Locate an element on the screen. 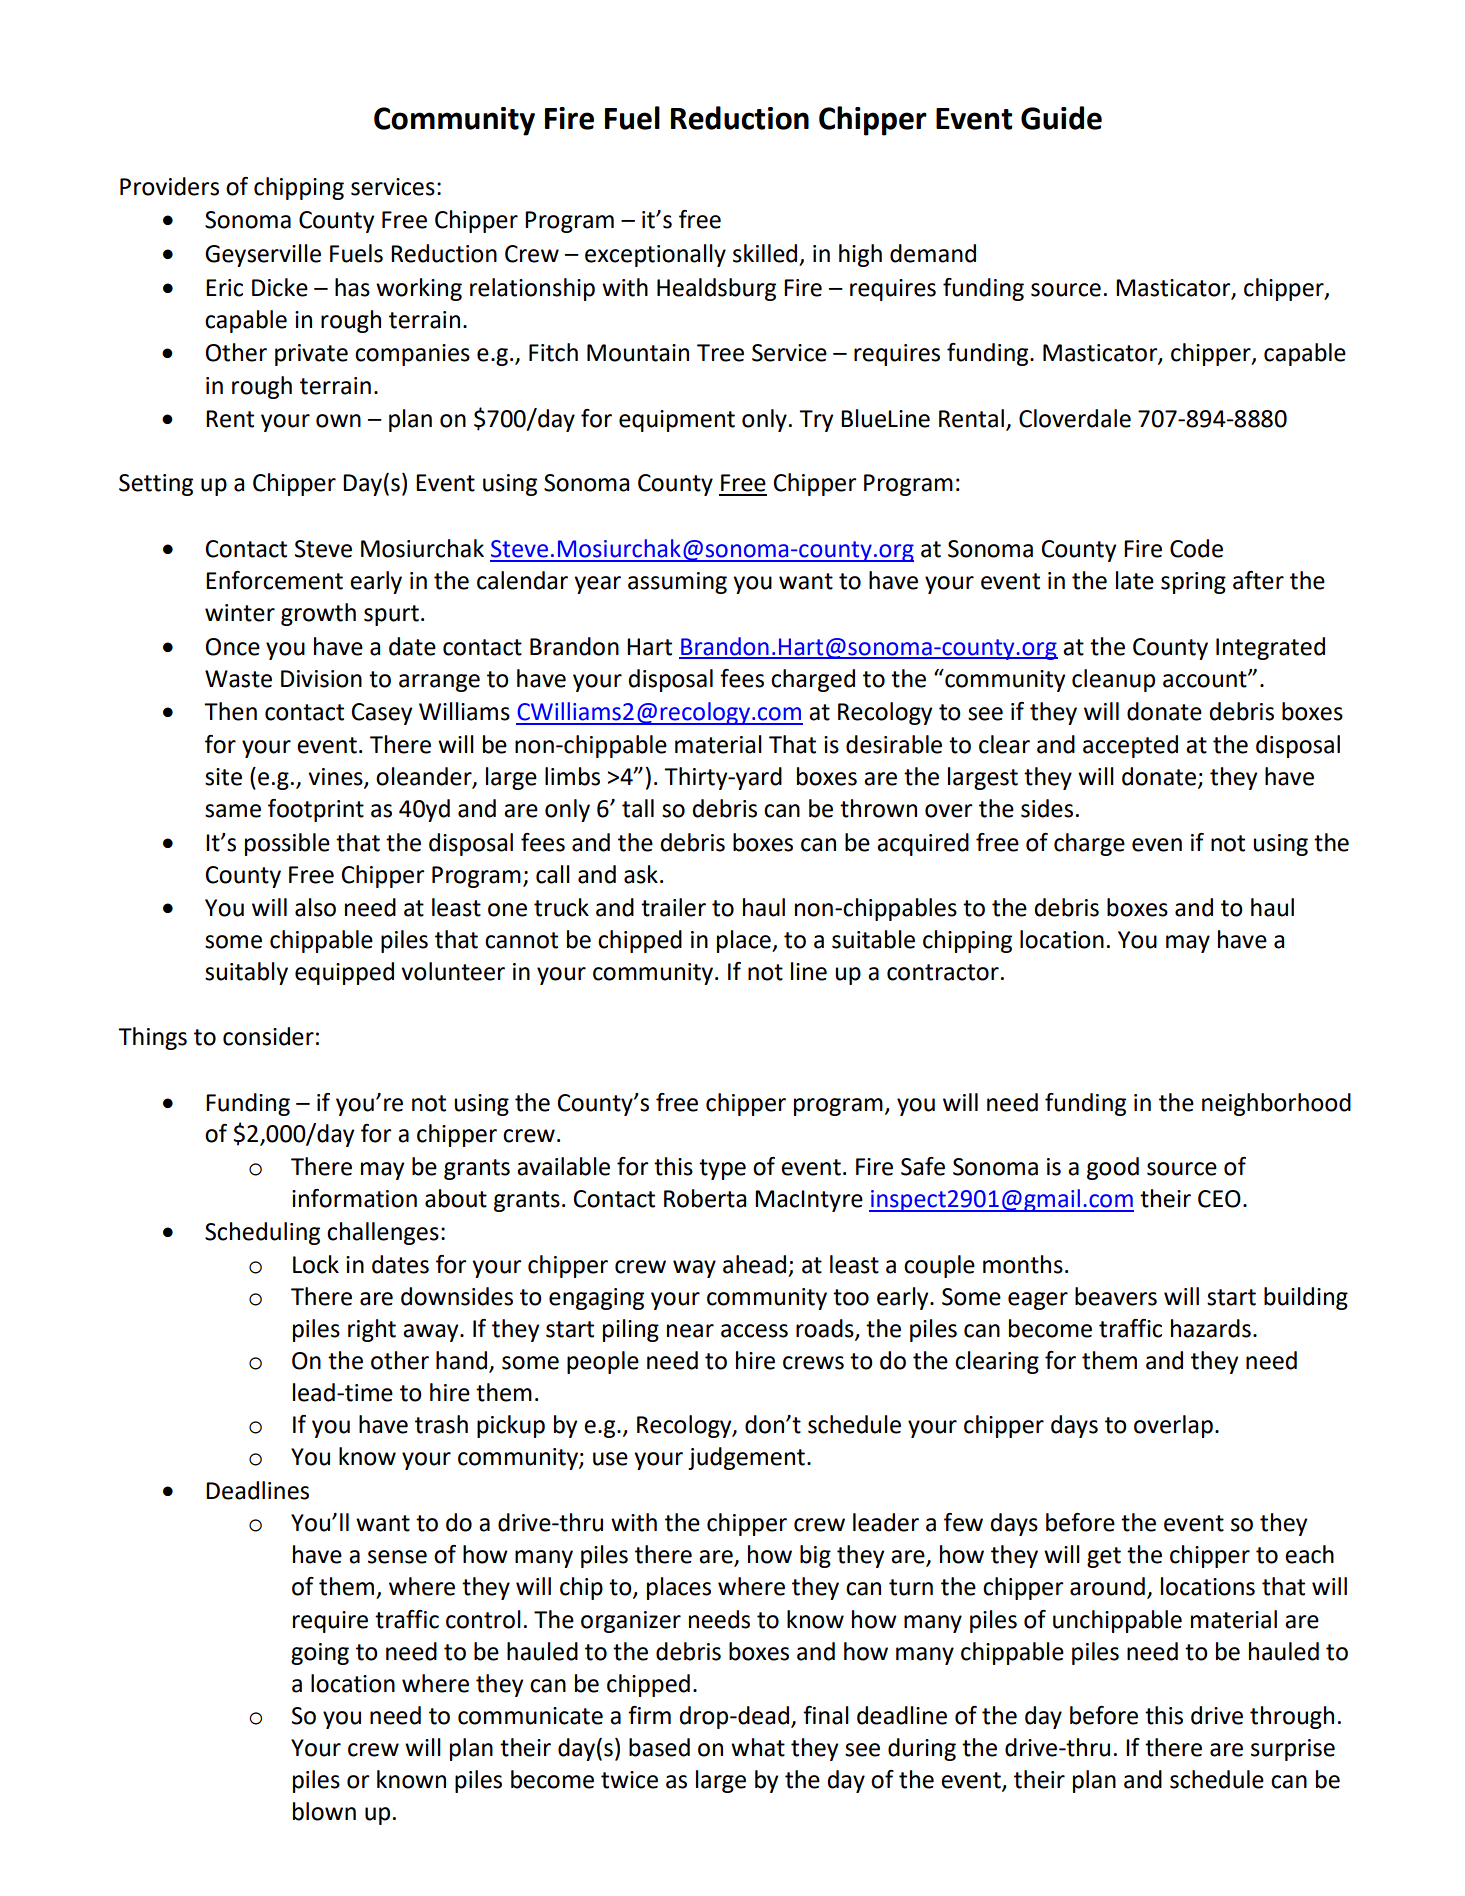  Guide is located at coordinates (1061, 118).
